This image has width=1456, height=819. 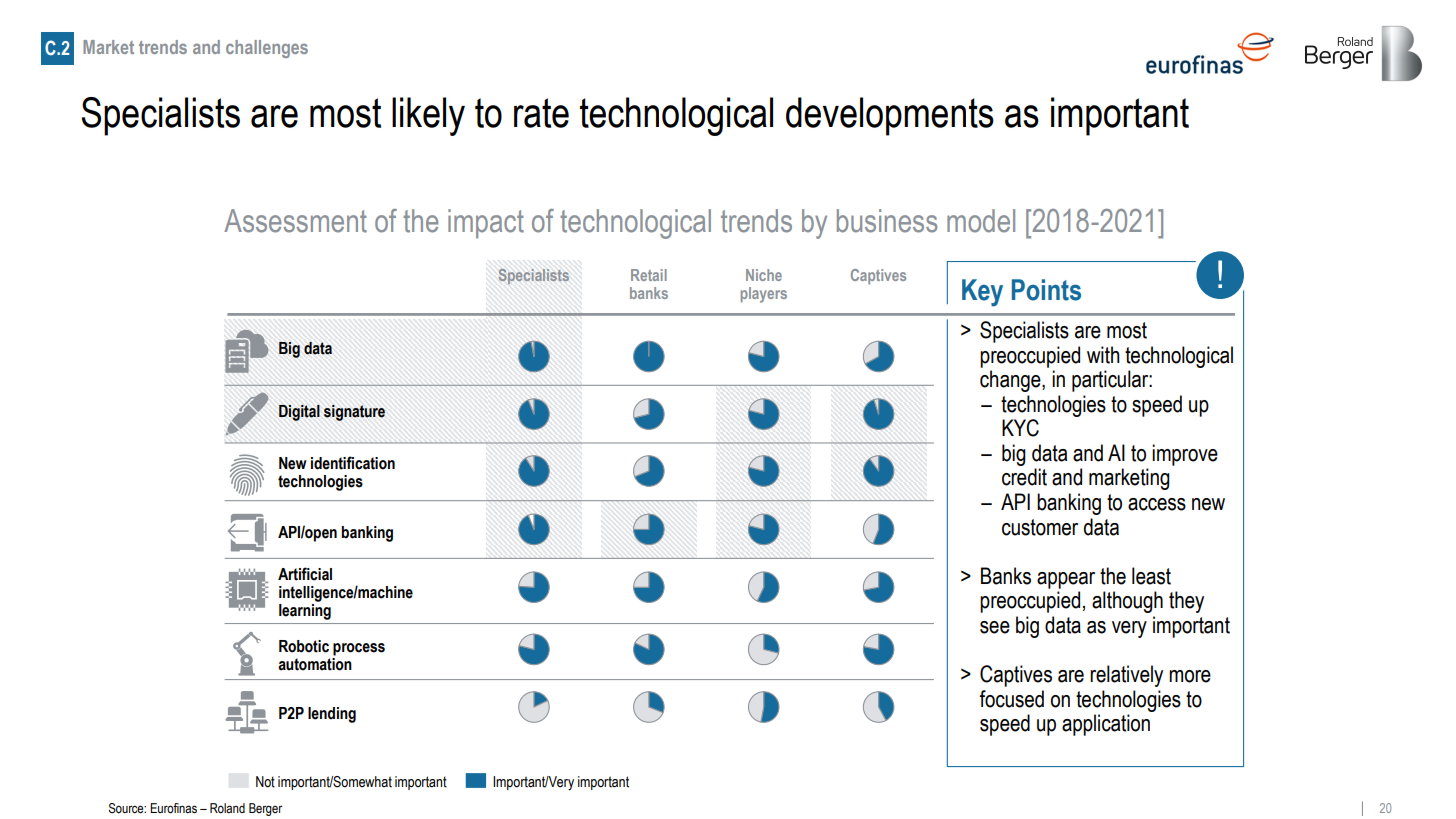 What do you see at coordinates (981, 221) in the image?
I see `model` at bounding box center [981, 221].
